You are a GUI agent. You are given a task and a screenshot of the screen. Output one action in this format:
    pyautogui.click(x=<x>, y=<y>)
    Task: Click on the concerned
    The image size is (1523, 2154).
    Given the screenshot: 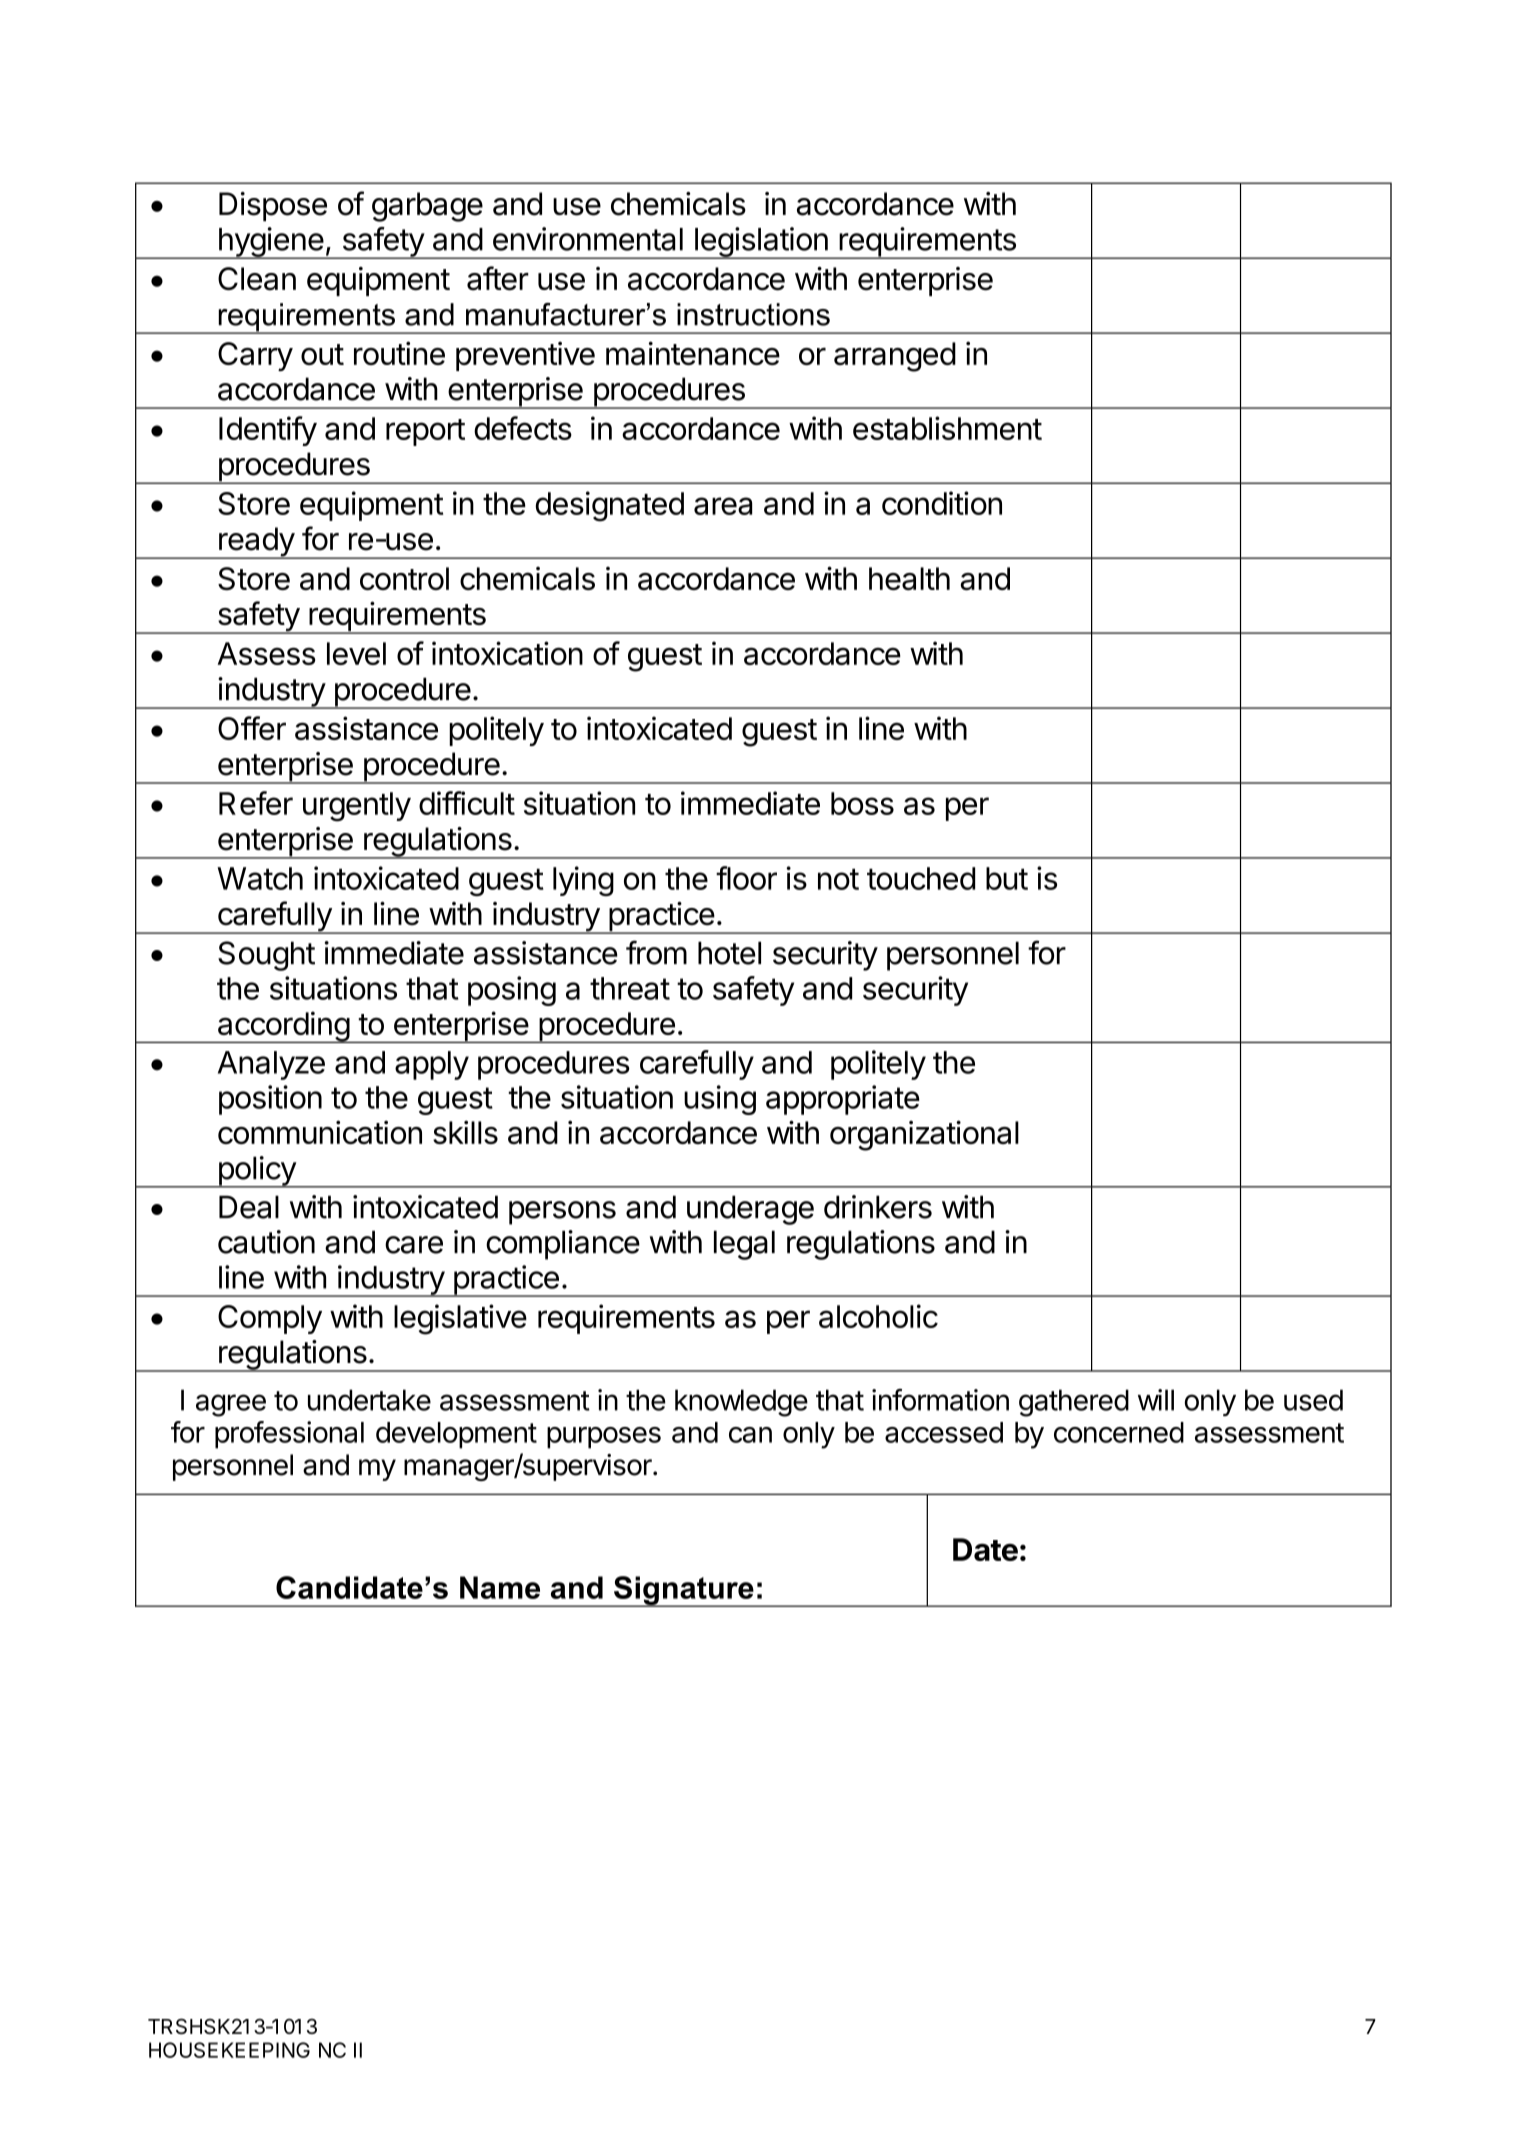 What is the action you would take?
    pyautogui.click(x=1119, y=1432)
